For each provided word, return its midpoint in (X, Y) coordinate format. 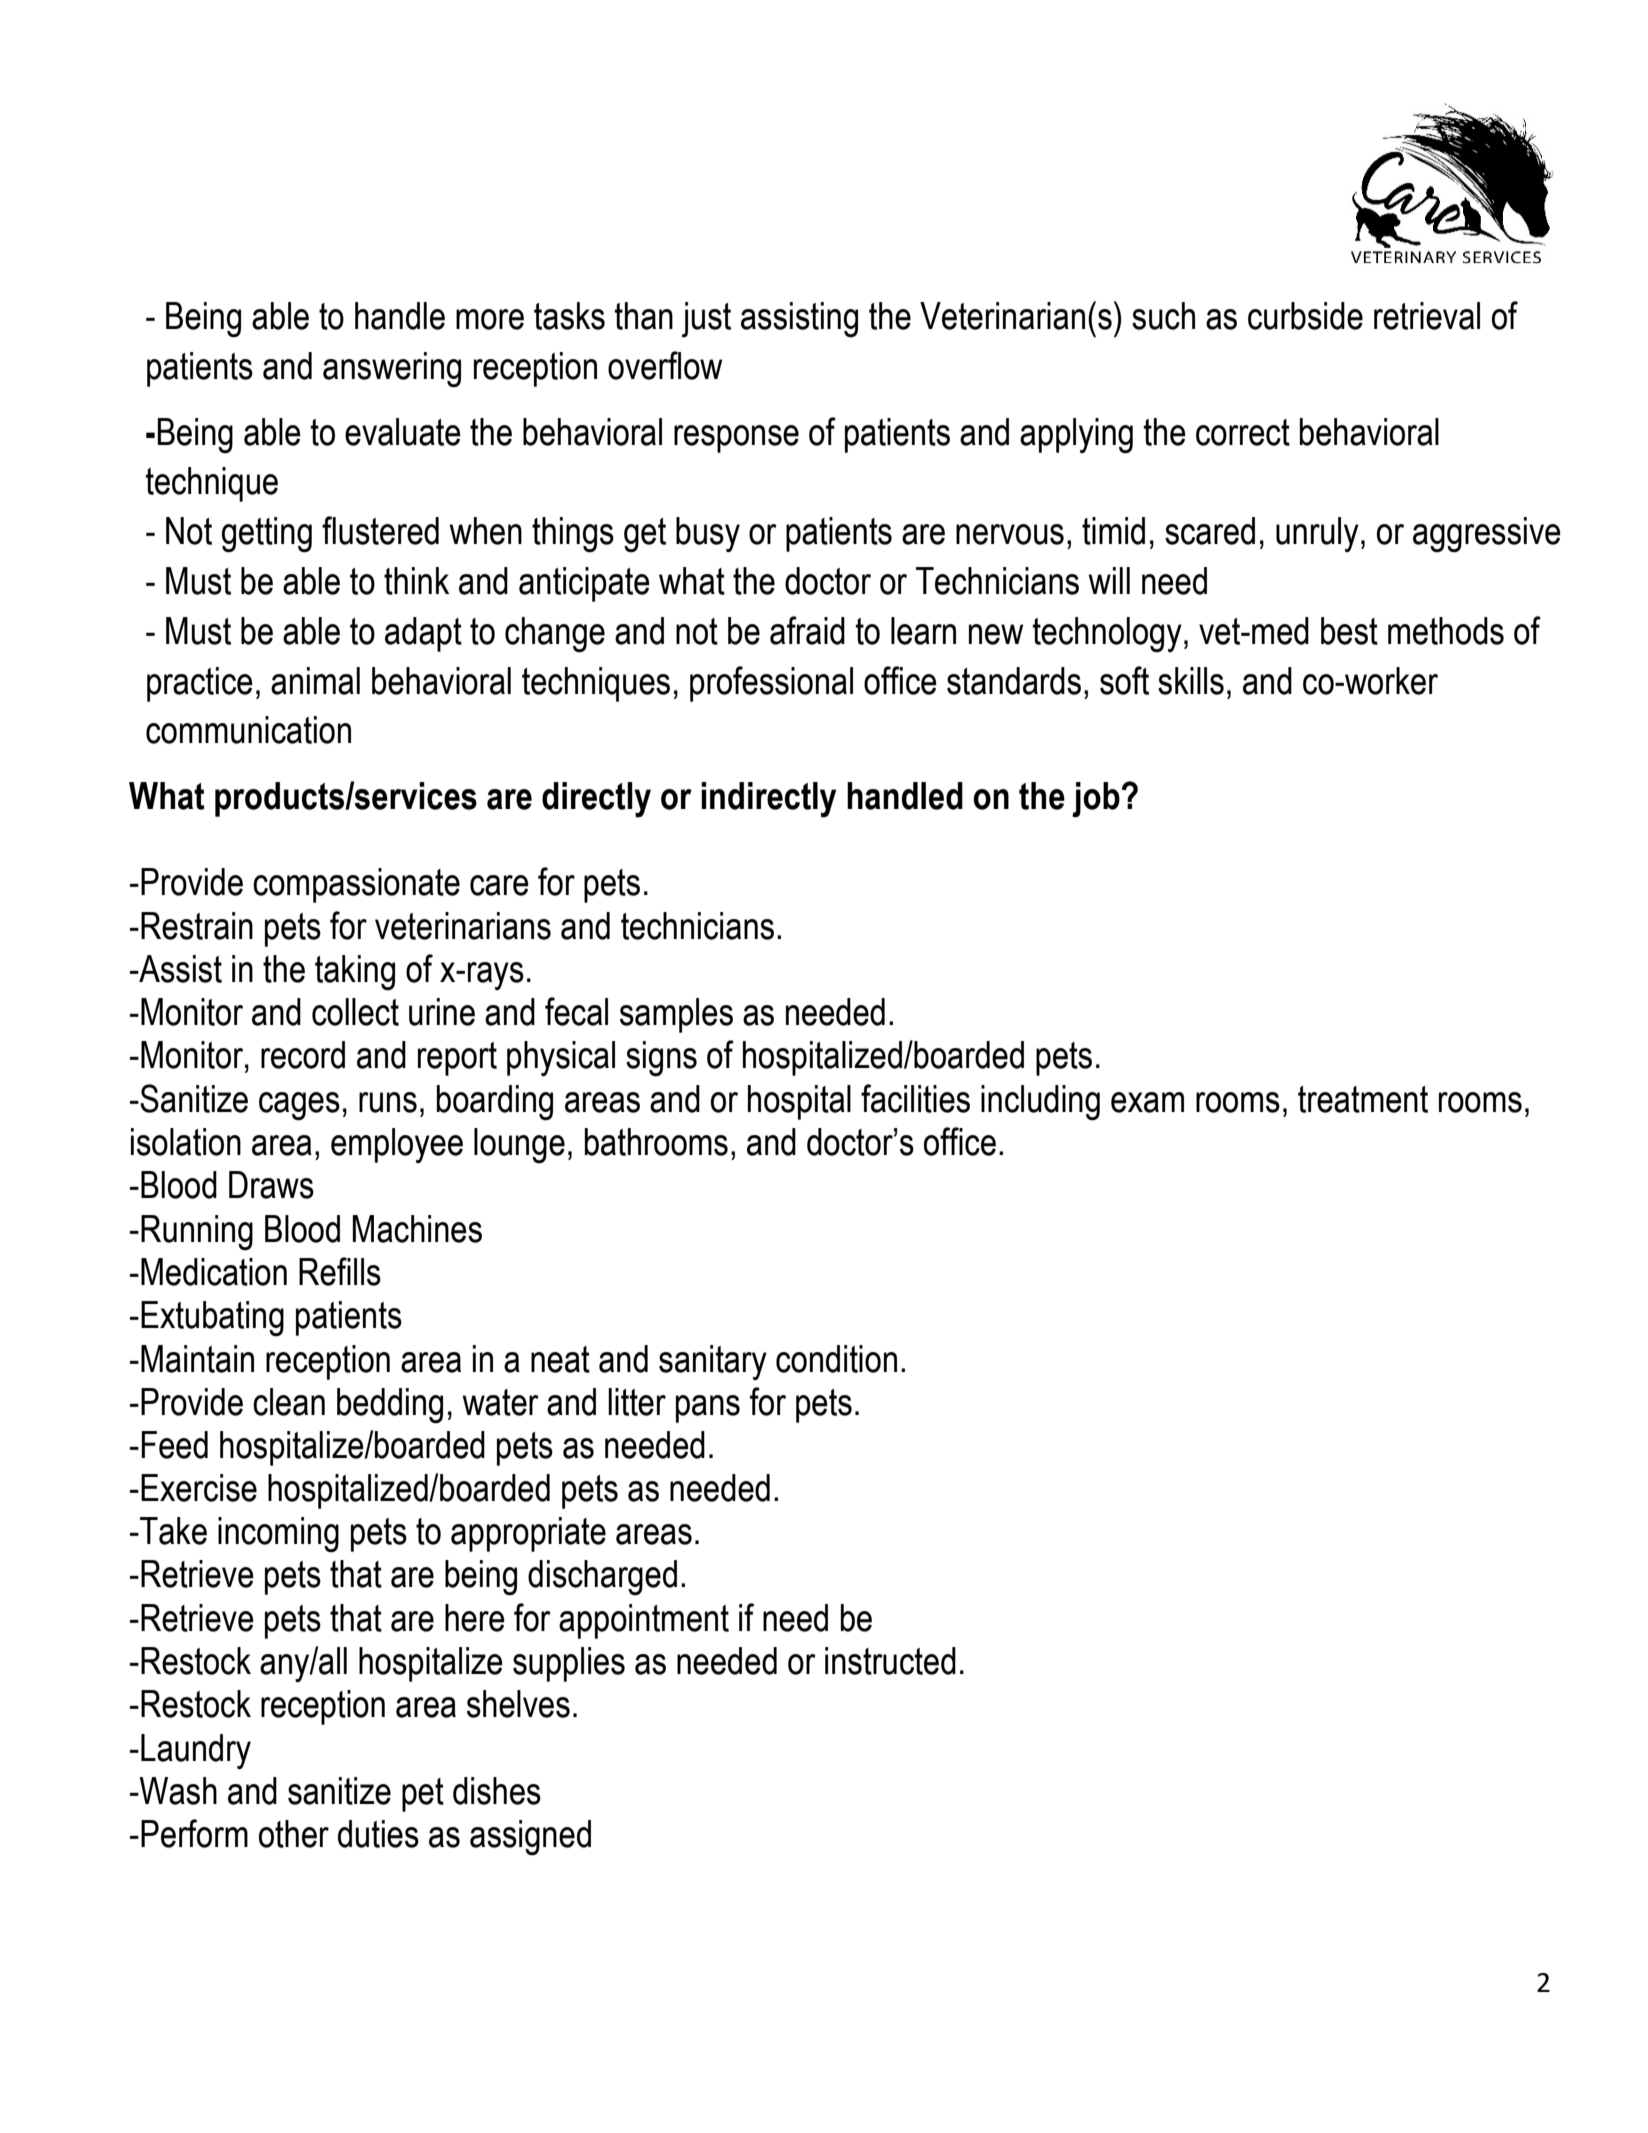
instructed (890, 1661)
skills (1191, 681)
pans (708, 1409)
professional (771, 684)
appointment (644, 1621)
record (303, 1055)
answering (392, 370)
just (706, 320)
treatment (1363, 1099)
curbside (1305, 316)
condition (836, 1359)
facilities (915, 1098)
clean (289, 1402)
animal (315, 681)
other (294, 1834)
